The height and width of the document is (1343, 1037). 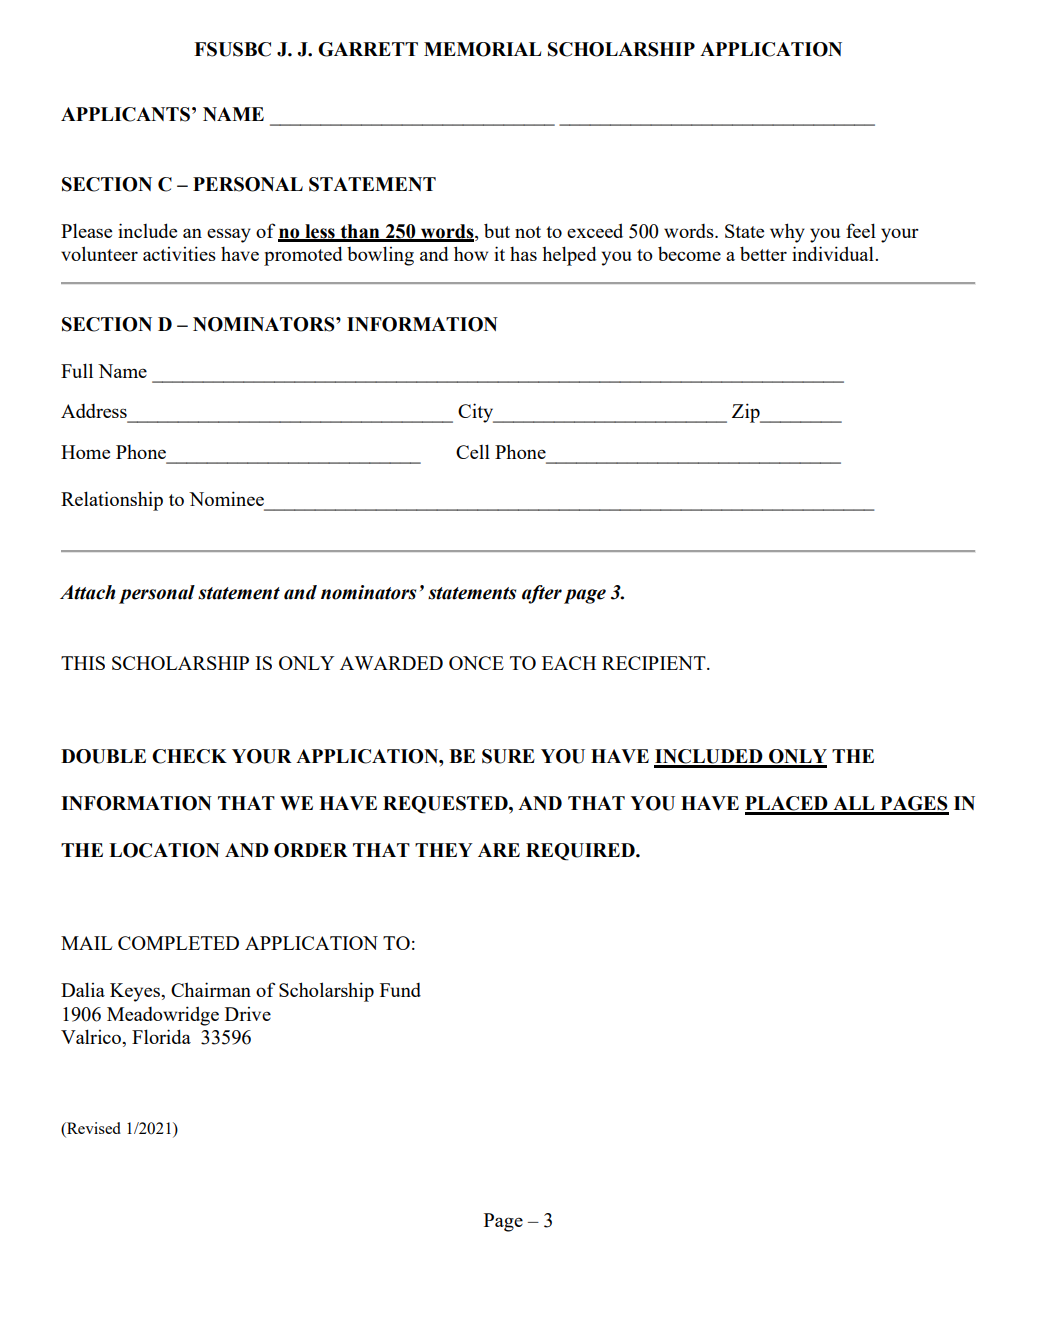 I want to click on RECIPIENT, so click(x=655, y=663).
